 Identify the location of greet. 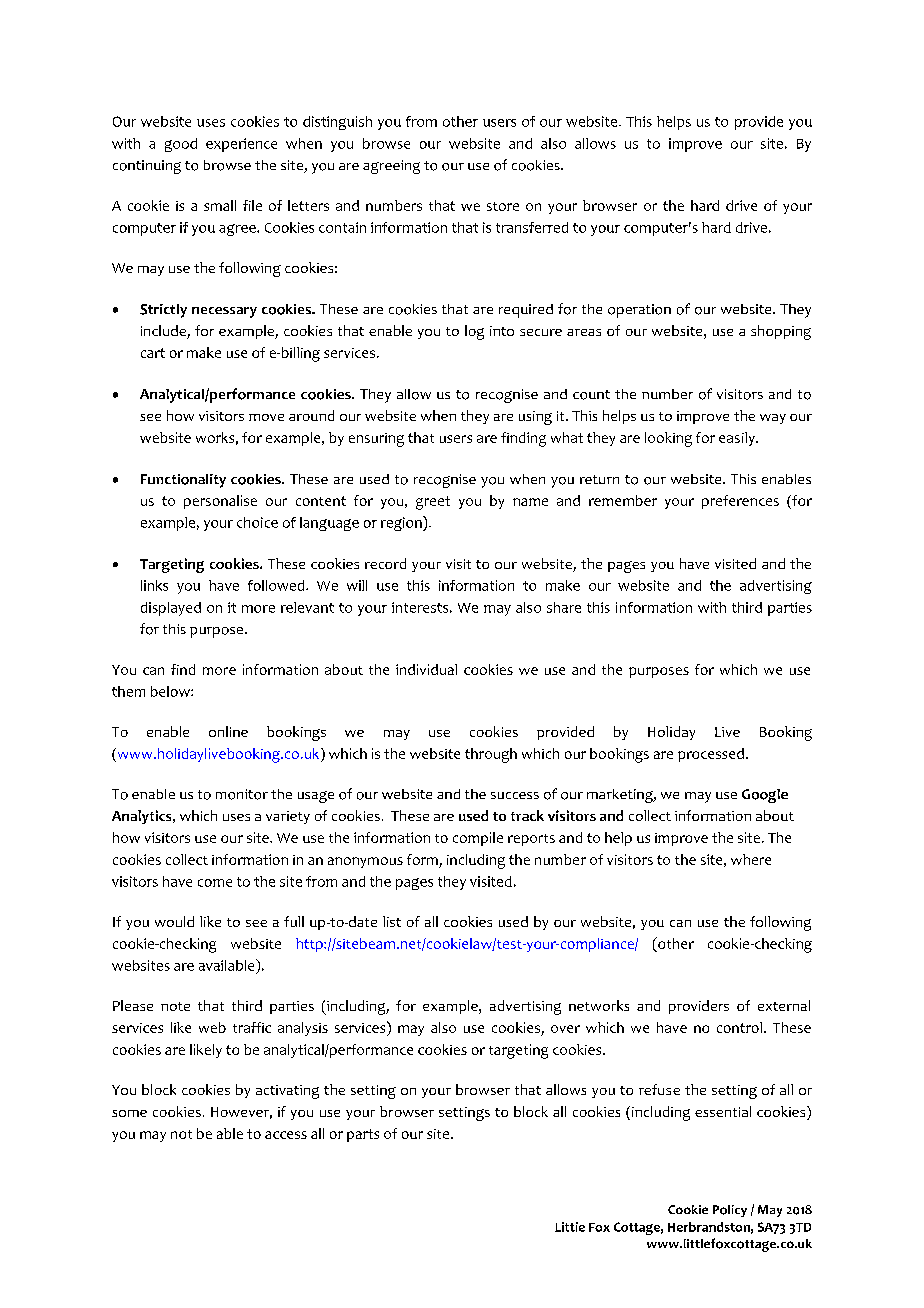
(433, 503).
